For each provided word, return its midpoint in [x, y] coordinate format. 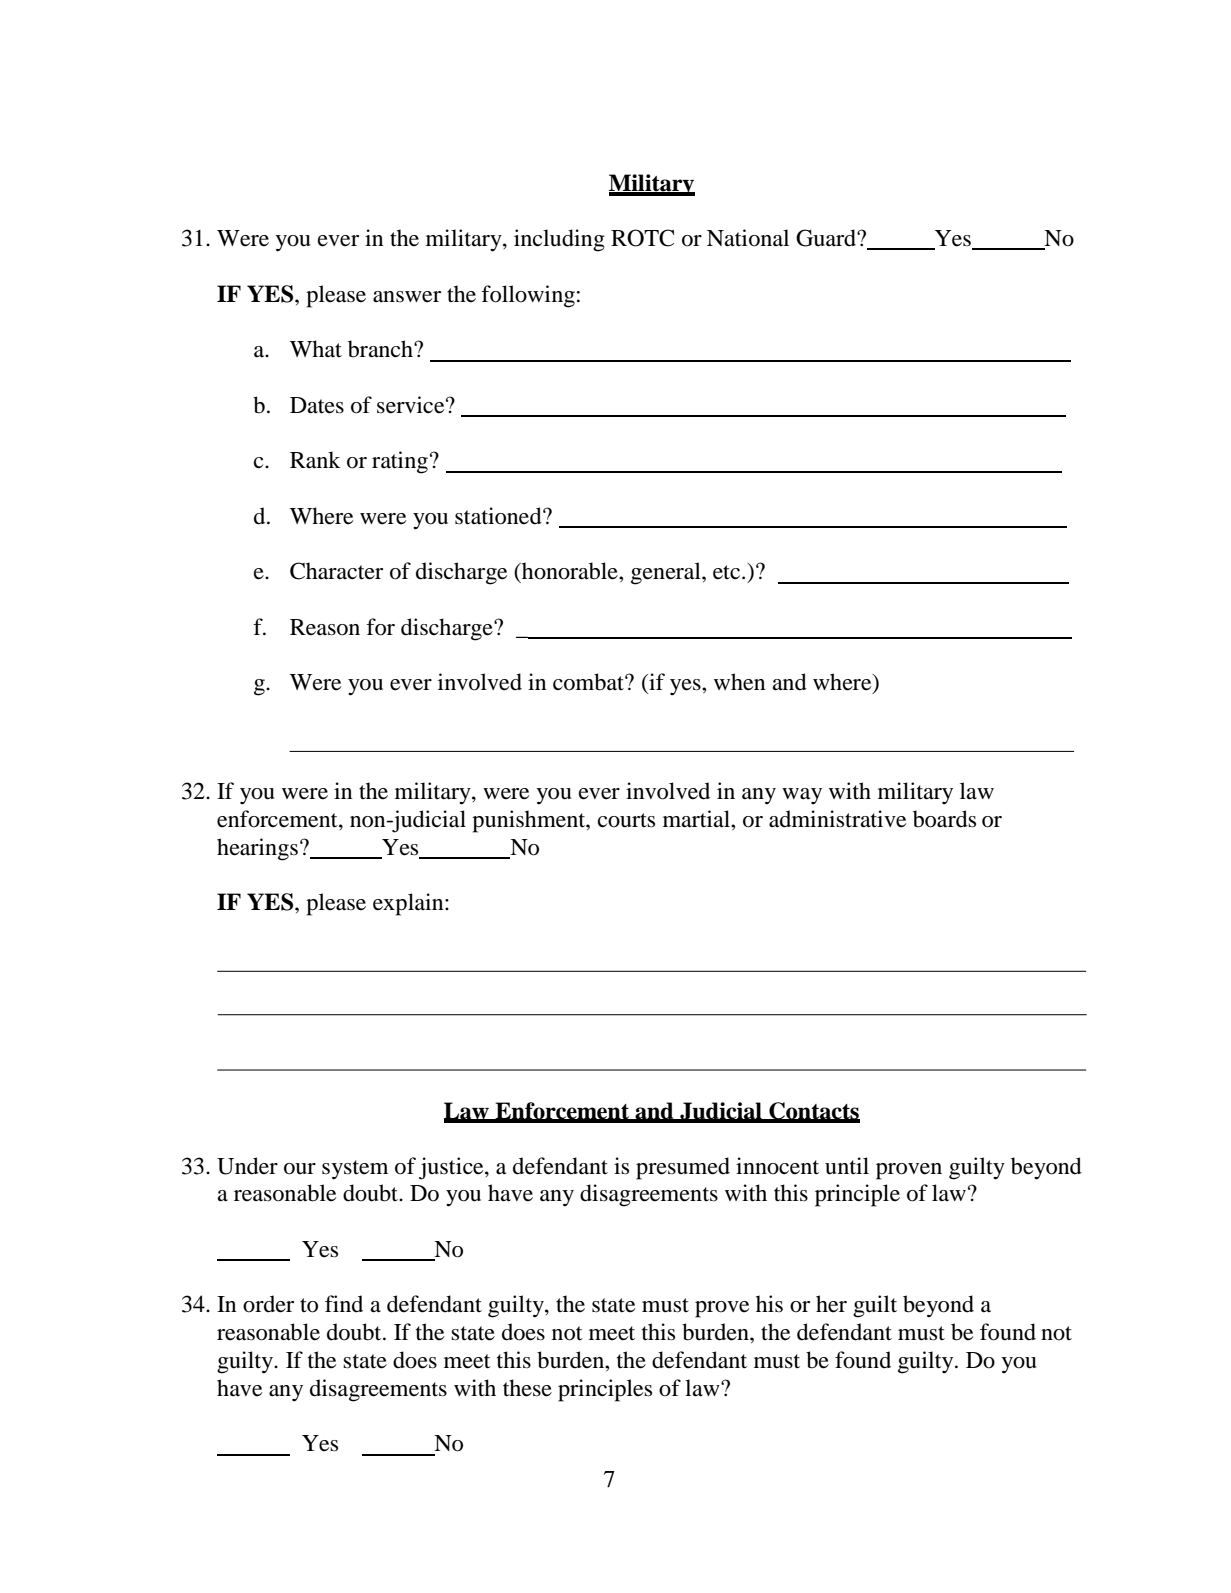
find [344, 1304]
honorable [570, 571]
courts [626, 820]
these [527, 1388]
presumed [683, 1168]
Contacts [813, 1112]
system [355, 1170]
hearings [257, 849]
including [559, 240]
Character [336, 571]
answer [407, 297]
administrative [837, 819]
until [847, 1166]
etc [726, 572]
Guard [827, 238]
